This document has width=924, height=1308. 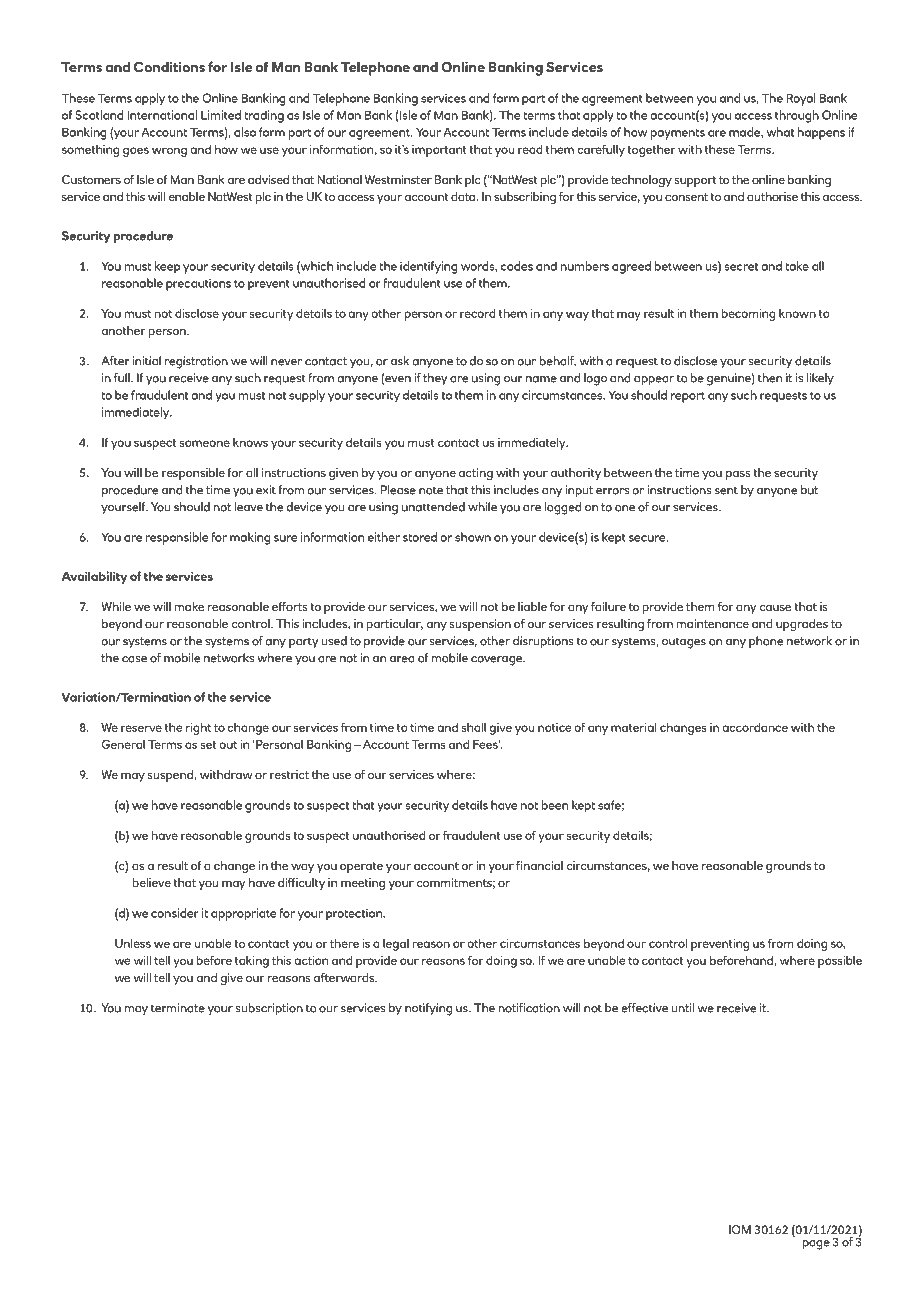 I want to click on Limited, so click(x=221, y=115).
